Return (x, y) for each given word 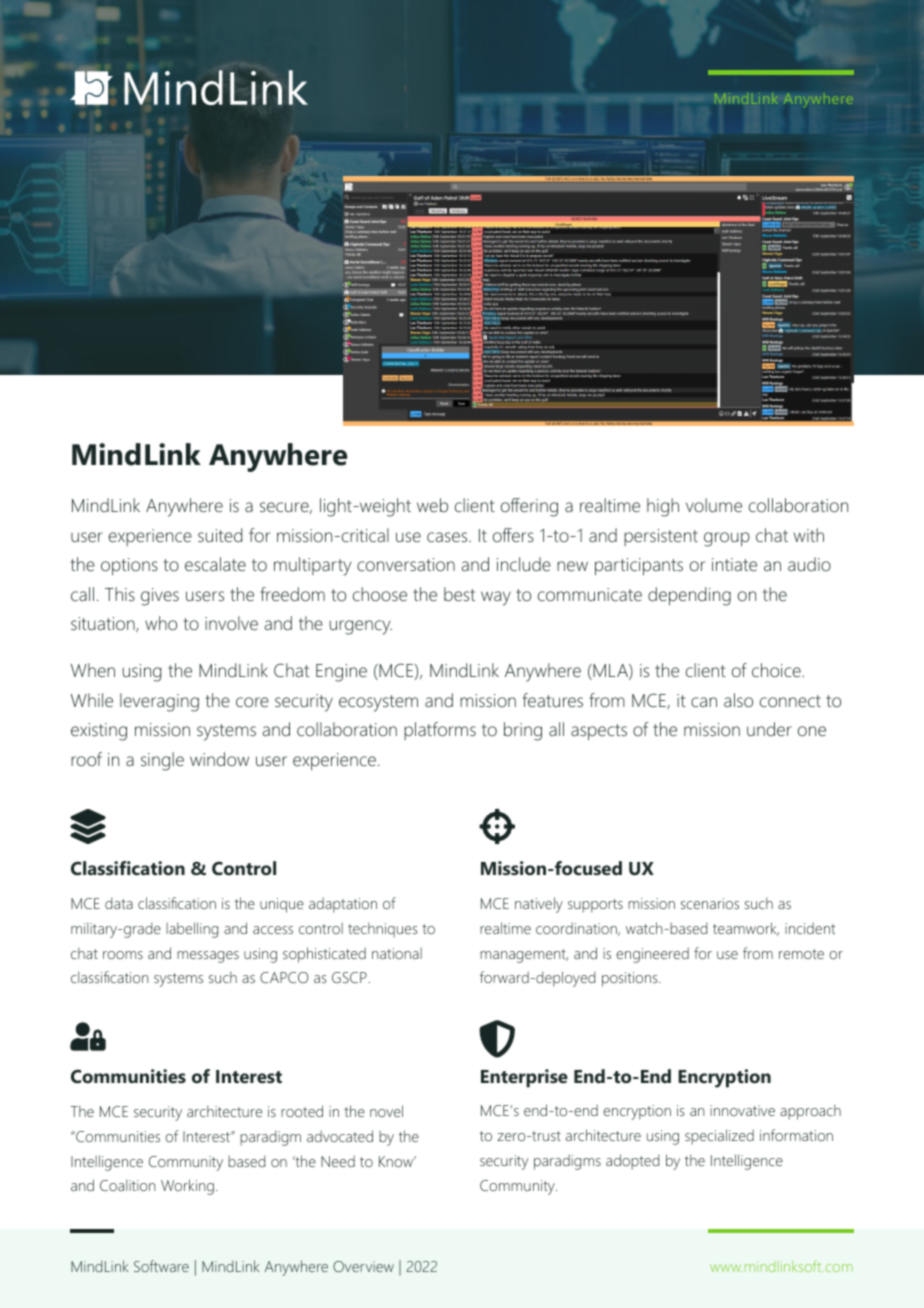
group (727, 539)
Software (161, 1266)
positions (631, 979)
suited (220, 535)
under (769, 729)
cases (448, 537)
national (397, 953)
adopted (632, 1162)
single (162, 761)
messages (208, 957)
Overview (363, 1266)
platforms (440, 731)
